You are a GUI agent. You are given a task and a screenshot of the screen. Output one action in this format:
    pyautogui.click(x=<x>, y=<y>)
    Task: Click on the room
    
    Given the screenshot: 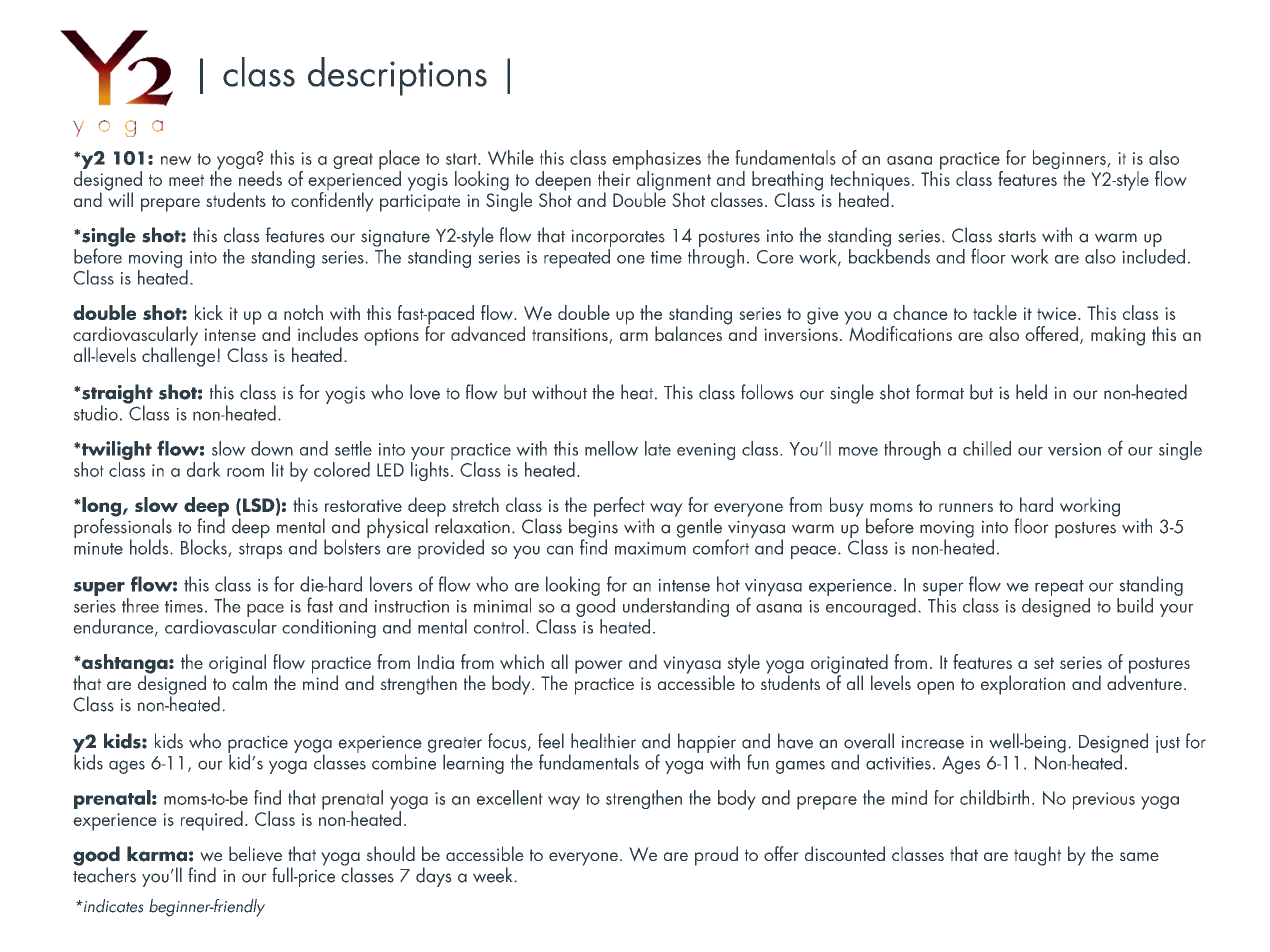 What is the action you would take?
    pyautogui.click(x=245, y=472)
